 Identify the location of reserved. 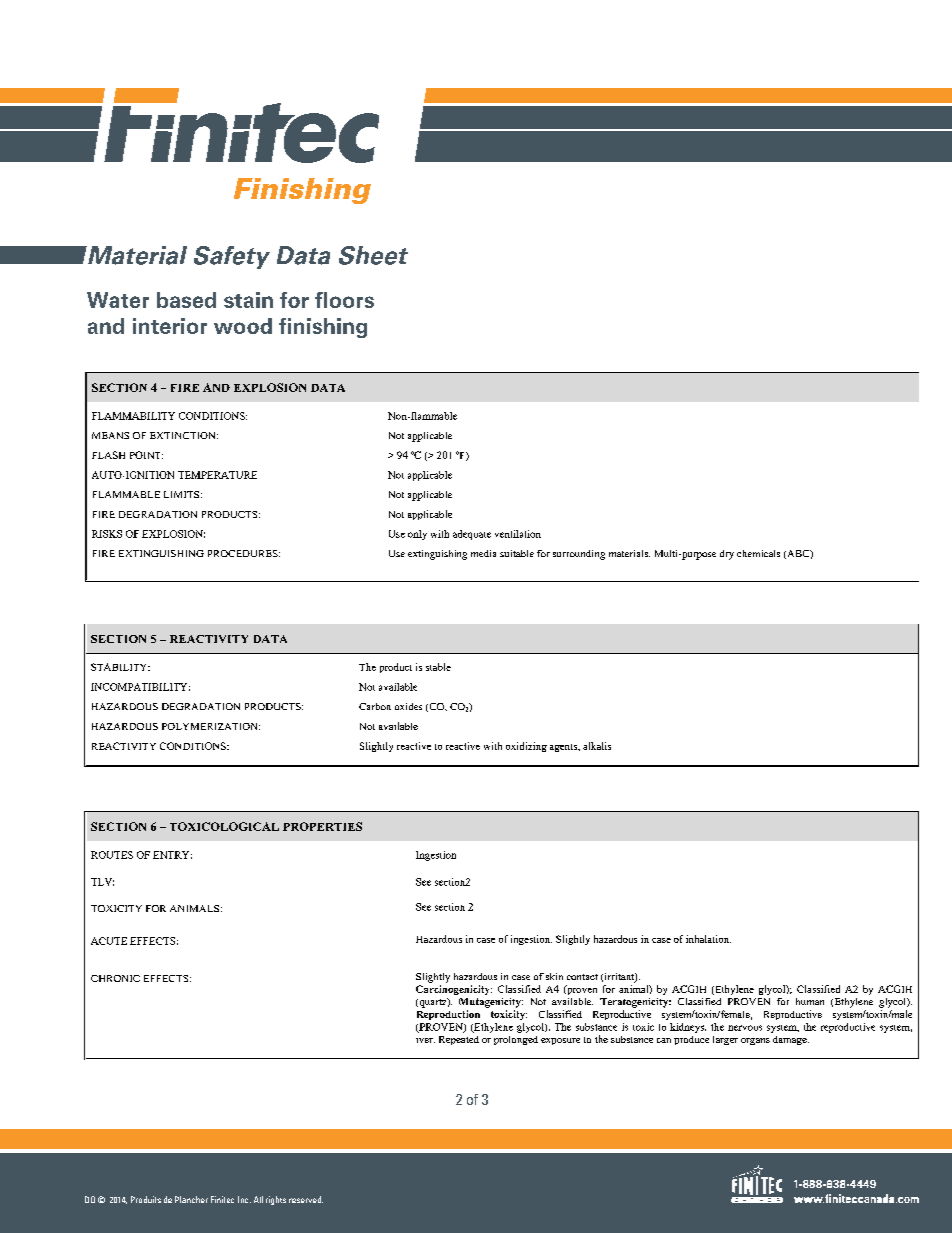
(306, 1199).
